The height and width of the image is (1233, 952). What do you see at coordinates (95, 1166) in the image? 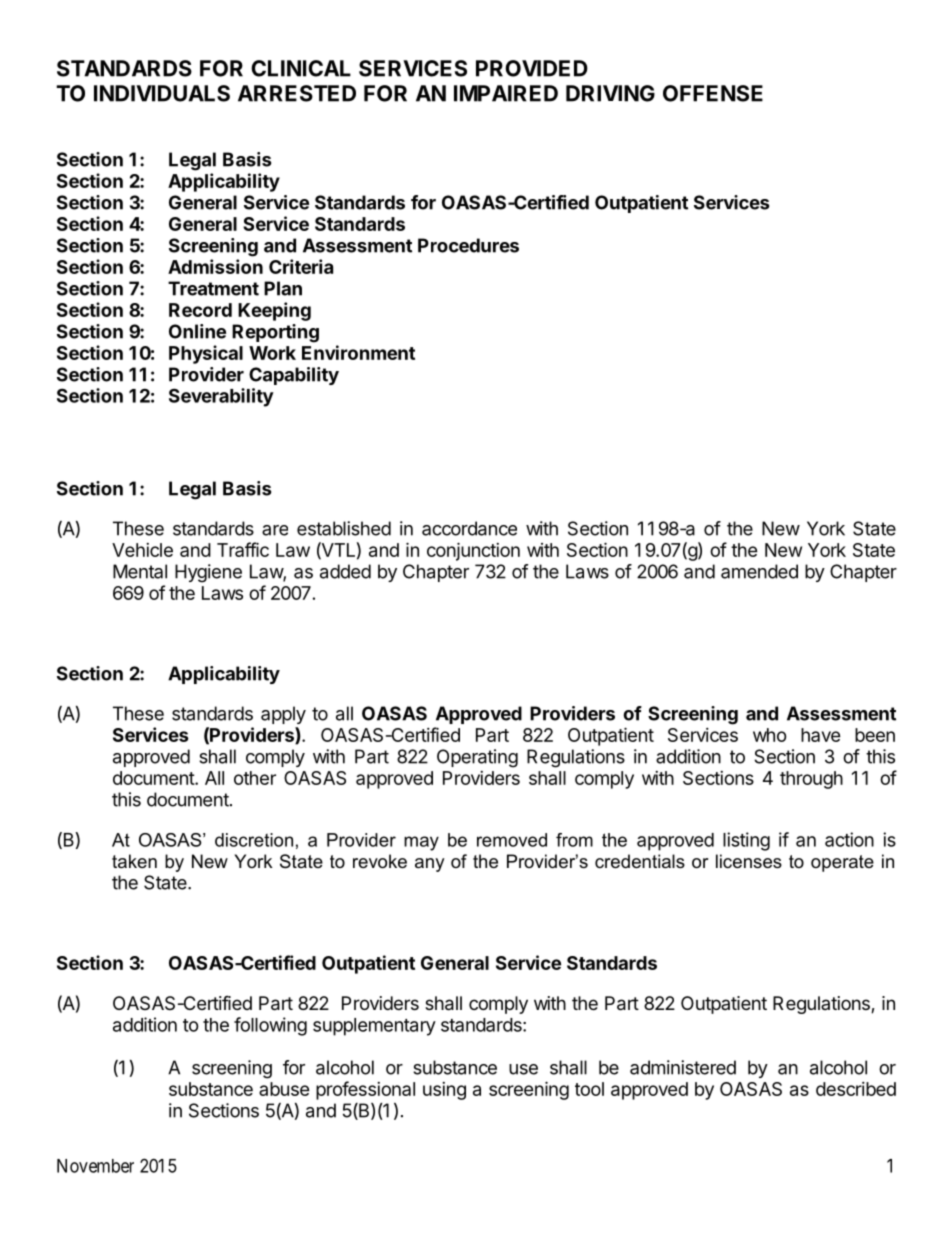
I see `November` at bounding box center [95, 1166].
